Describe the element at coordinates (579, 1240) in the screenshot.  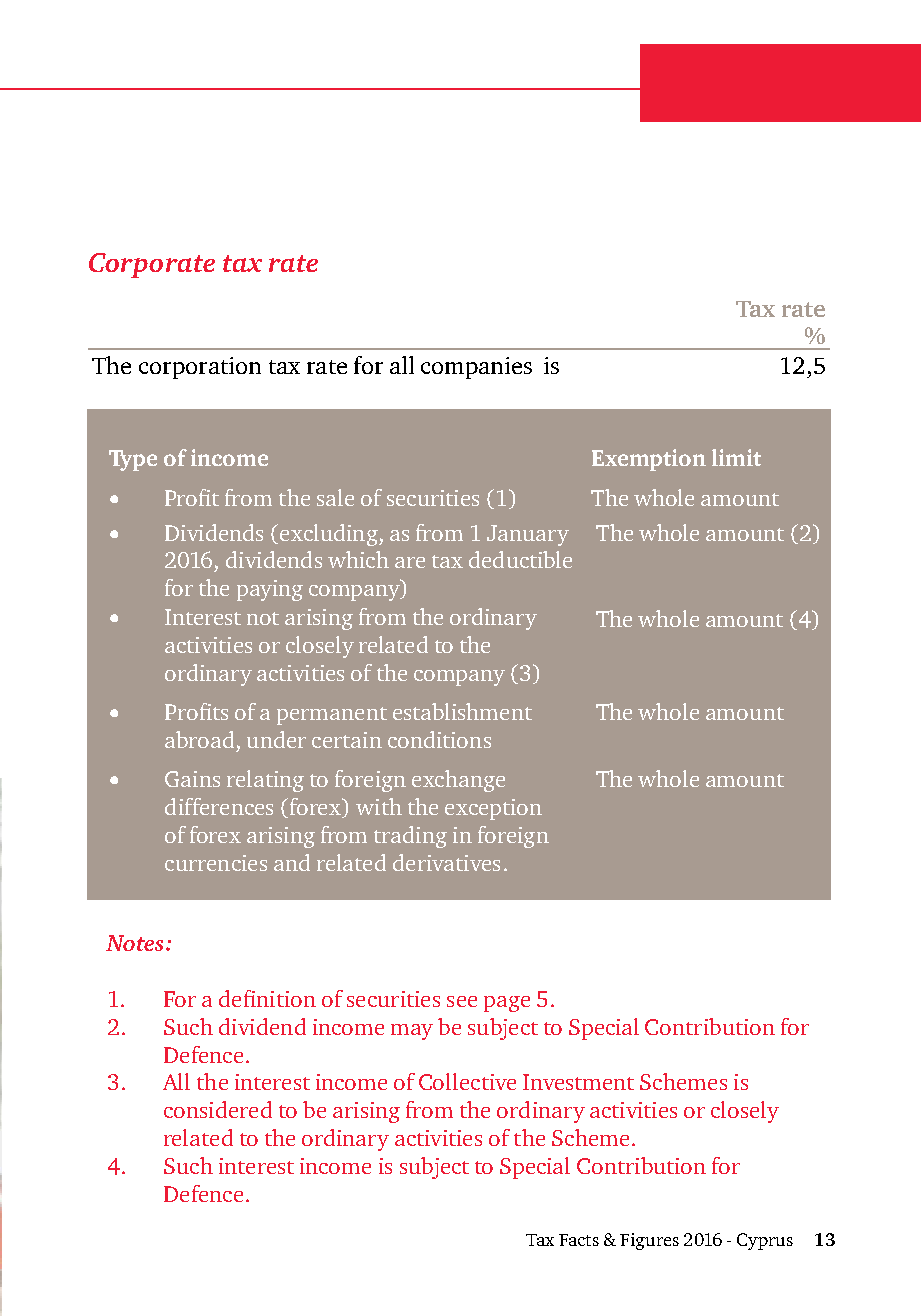
I see `Facts` at that location.
